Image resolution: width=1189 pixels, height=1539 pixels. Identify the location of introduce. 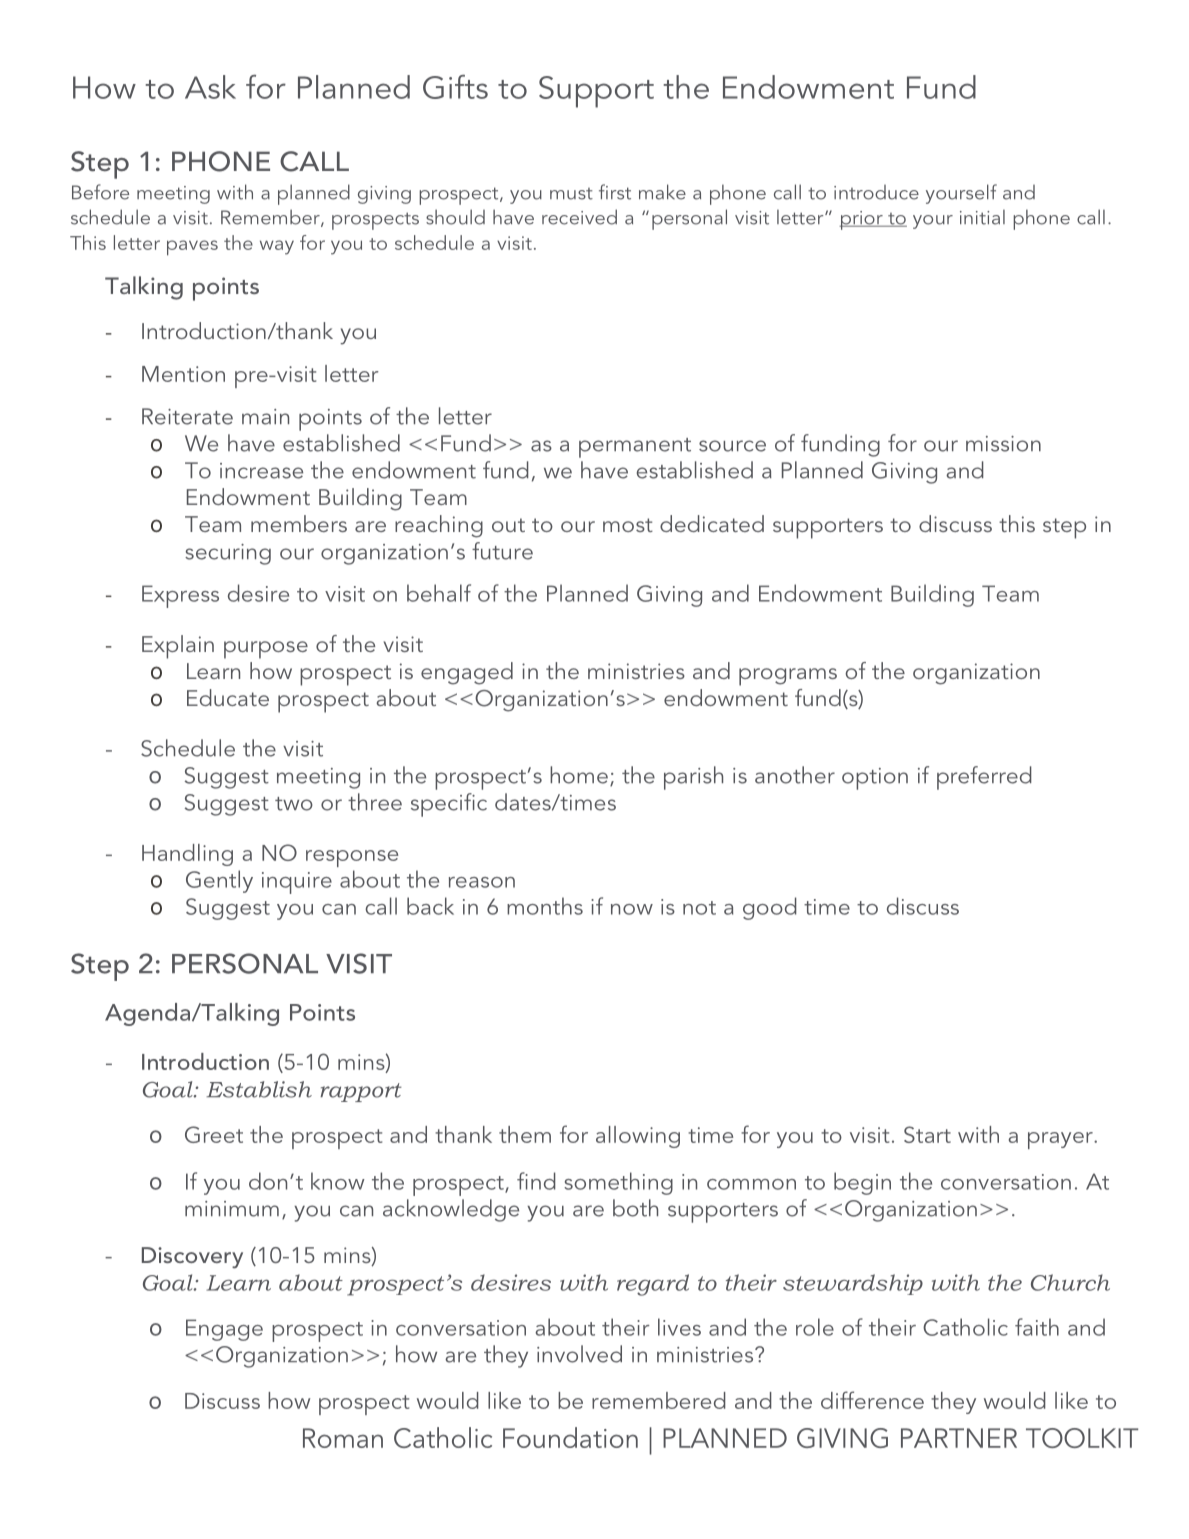
(876, 192).
